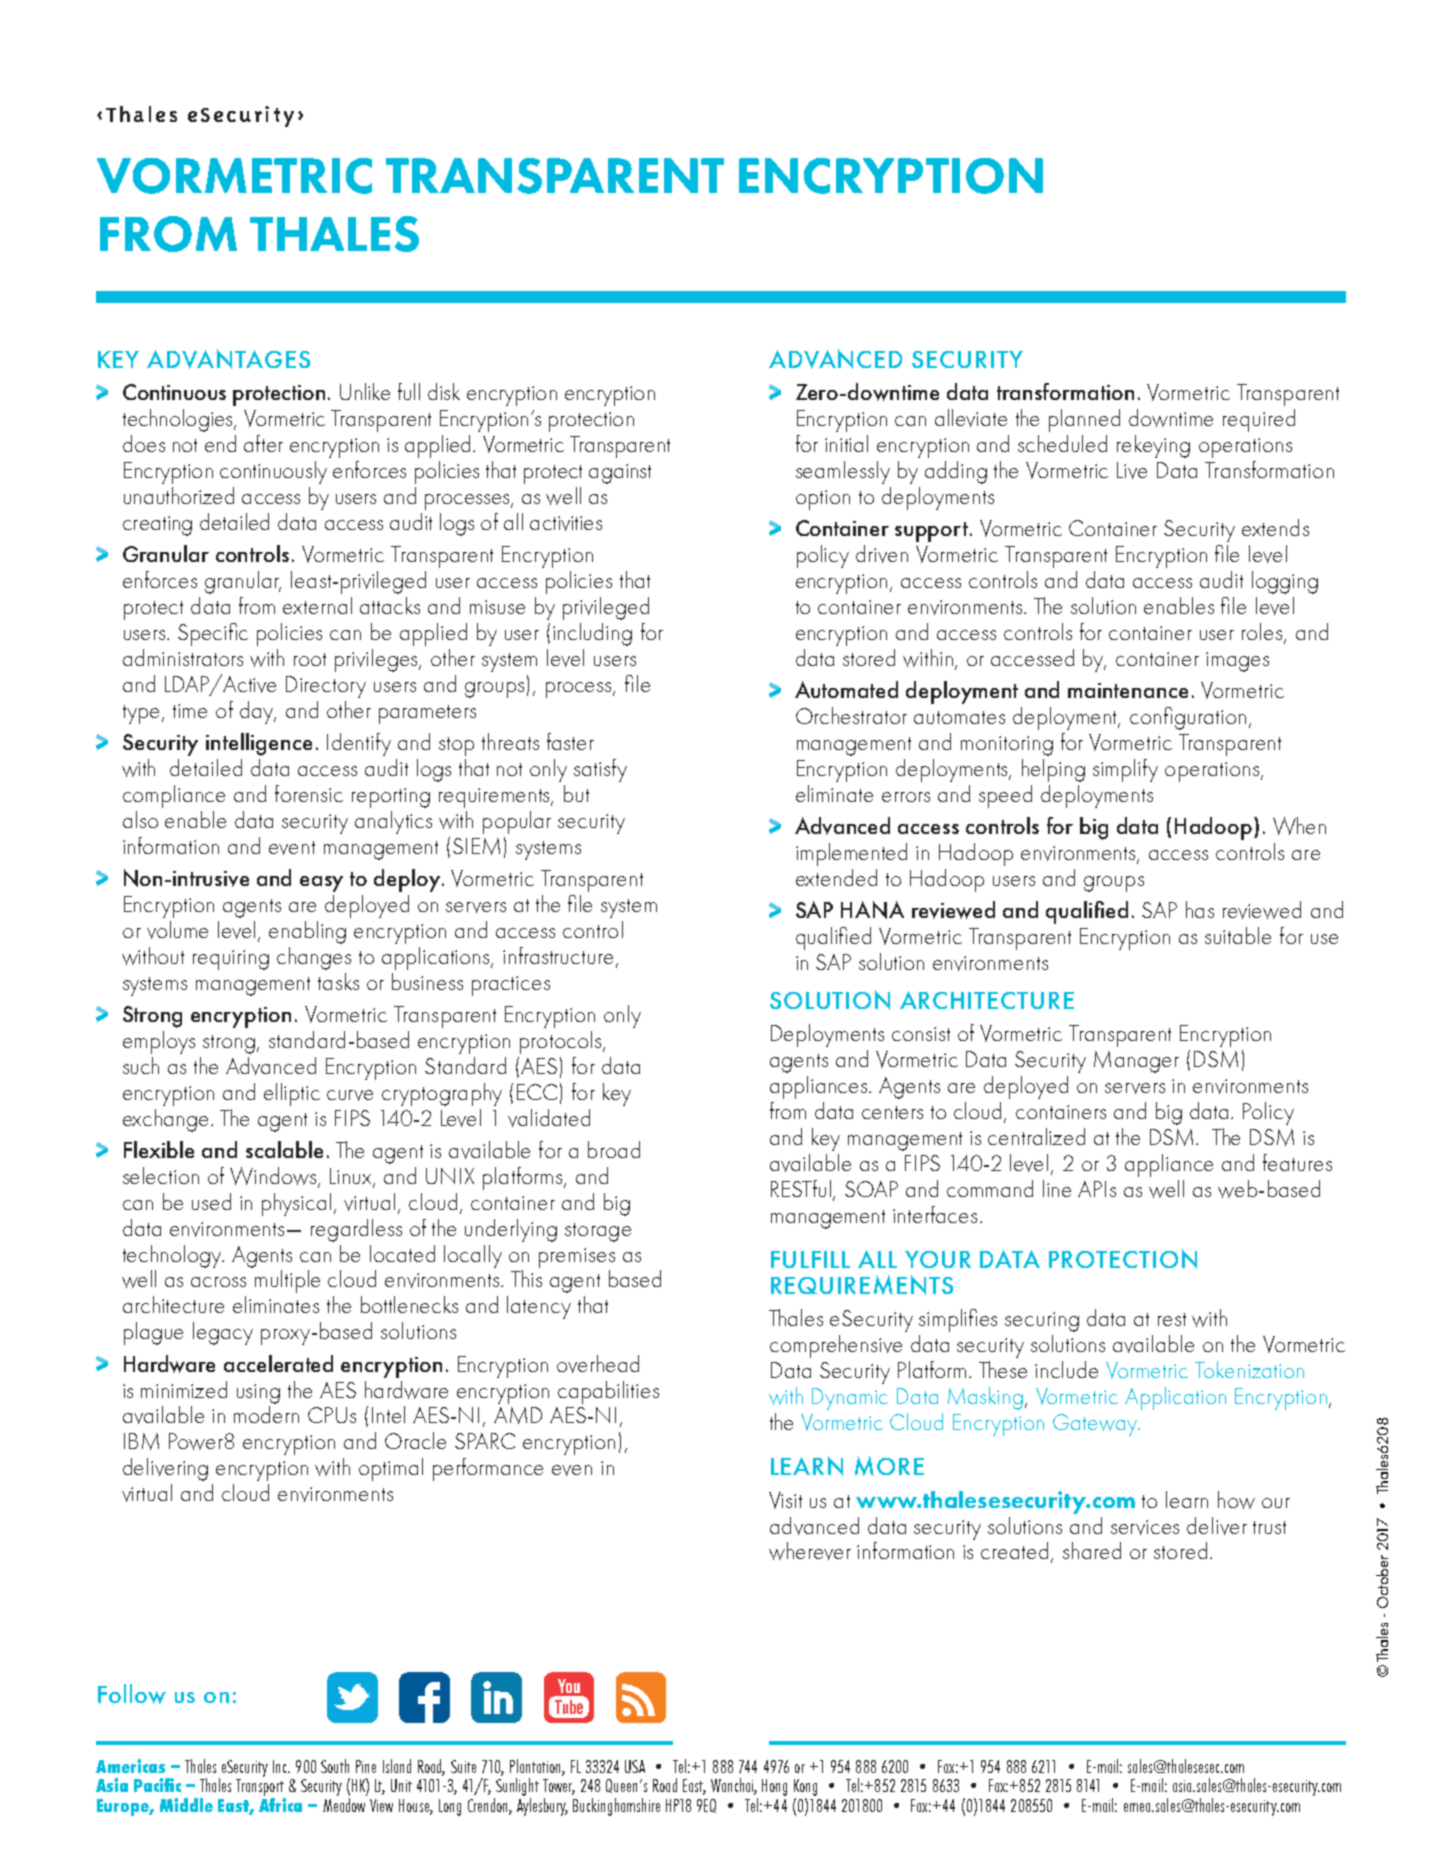 This screenshot has height=1865, width=1442. Describe the element at coordinates (810, 1259) in the screenshot. I see `FULFILL` at that location.
